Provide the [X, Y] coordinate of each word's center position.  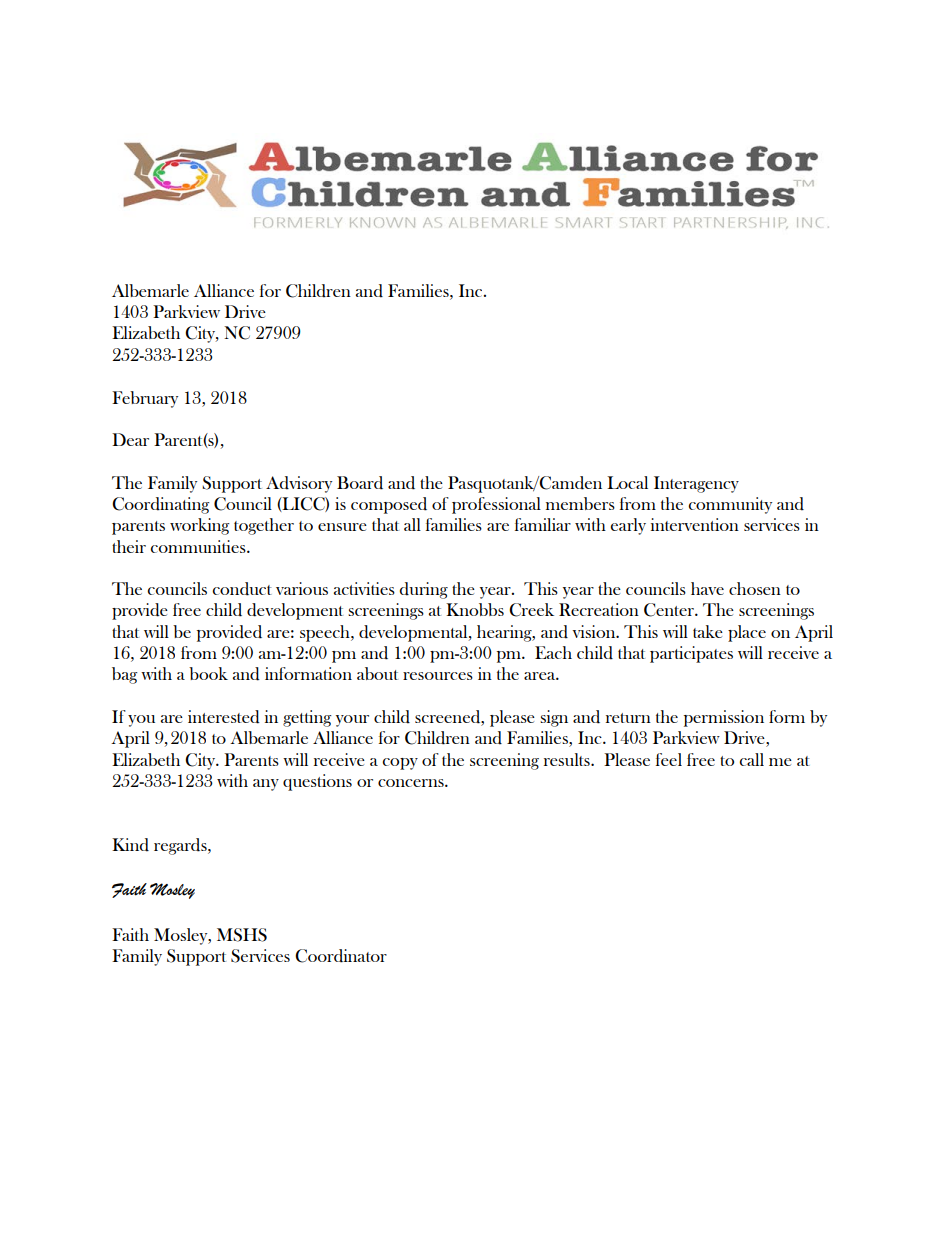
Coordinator [341, 956]
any [266, 785]
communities [199, 546]
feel [669, 759]
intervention [695, 524]
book [208, 673]
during [424, 590]
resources [438, 676]
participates [691, 654]
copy [400, 764]
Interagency [696, 484]
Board [360, 483]
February [145, 399]
